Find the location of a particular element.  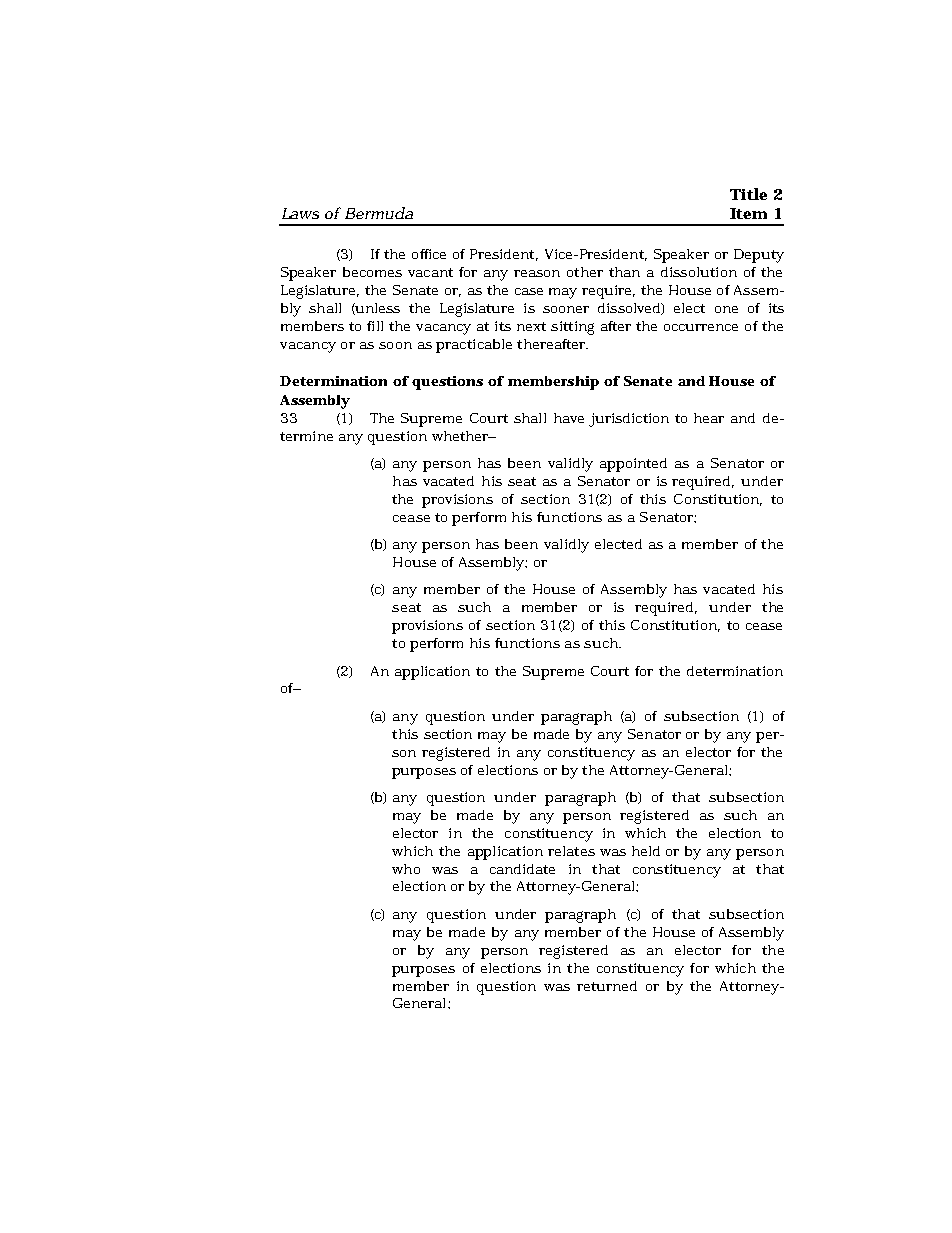

other is located at coordinates (585, 272).
